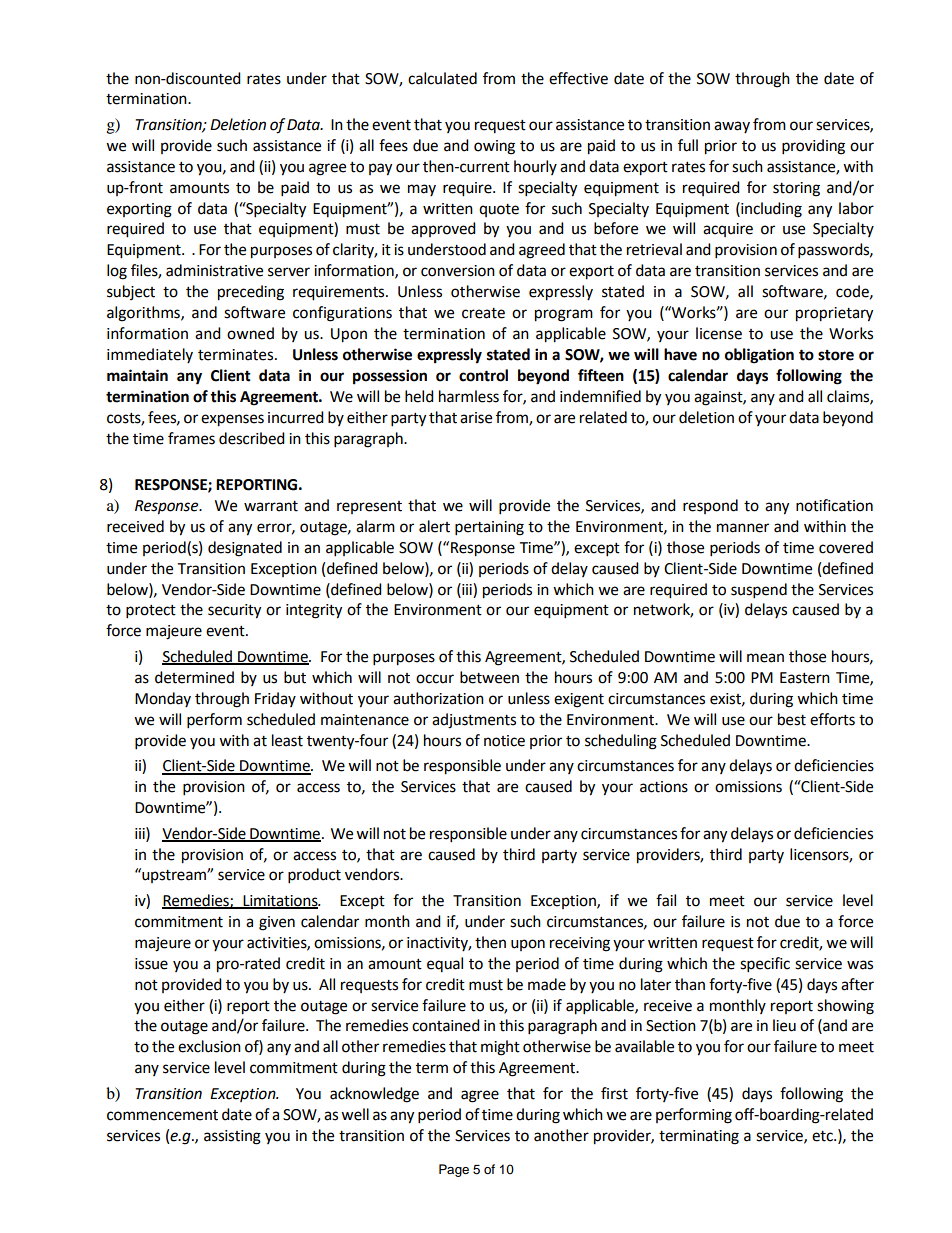  Describe the element at coordinates (234, 611) in the screenshot. I see `security` at that location.
